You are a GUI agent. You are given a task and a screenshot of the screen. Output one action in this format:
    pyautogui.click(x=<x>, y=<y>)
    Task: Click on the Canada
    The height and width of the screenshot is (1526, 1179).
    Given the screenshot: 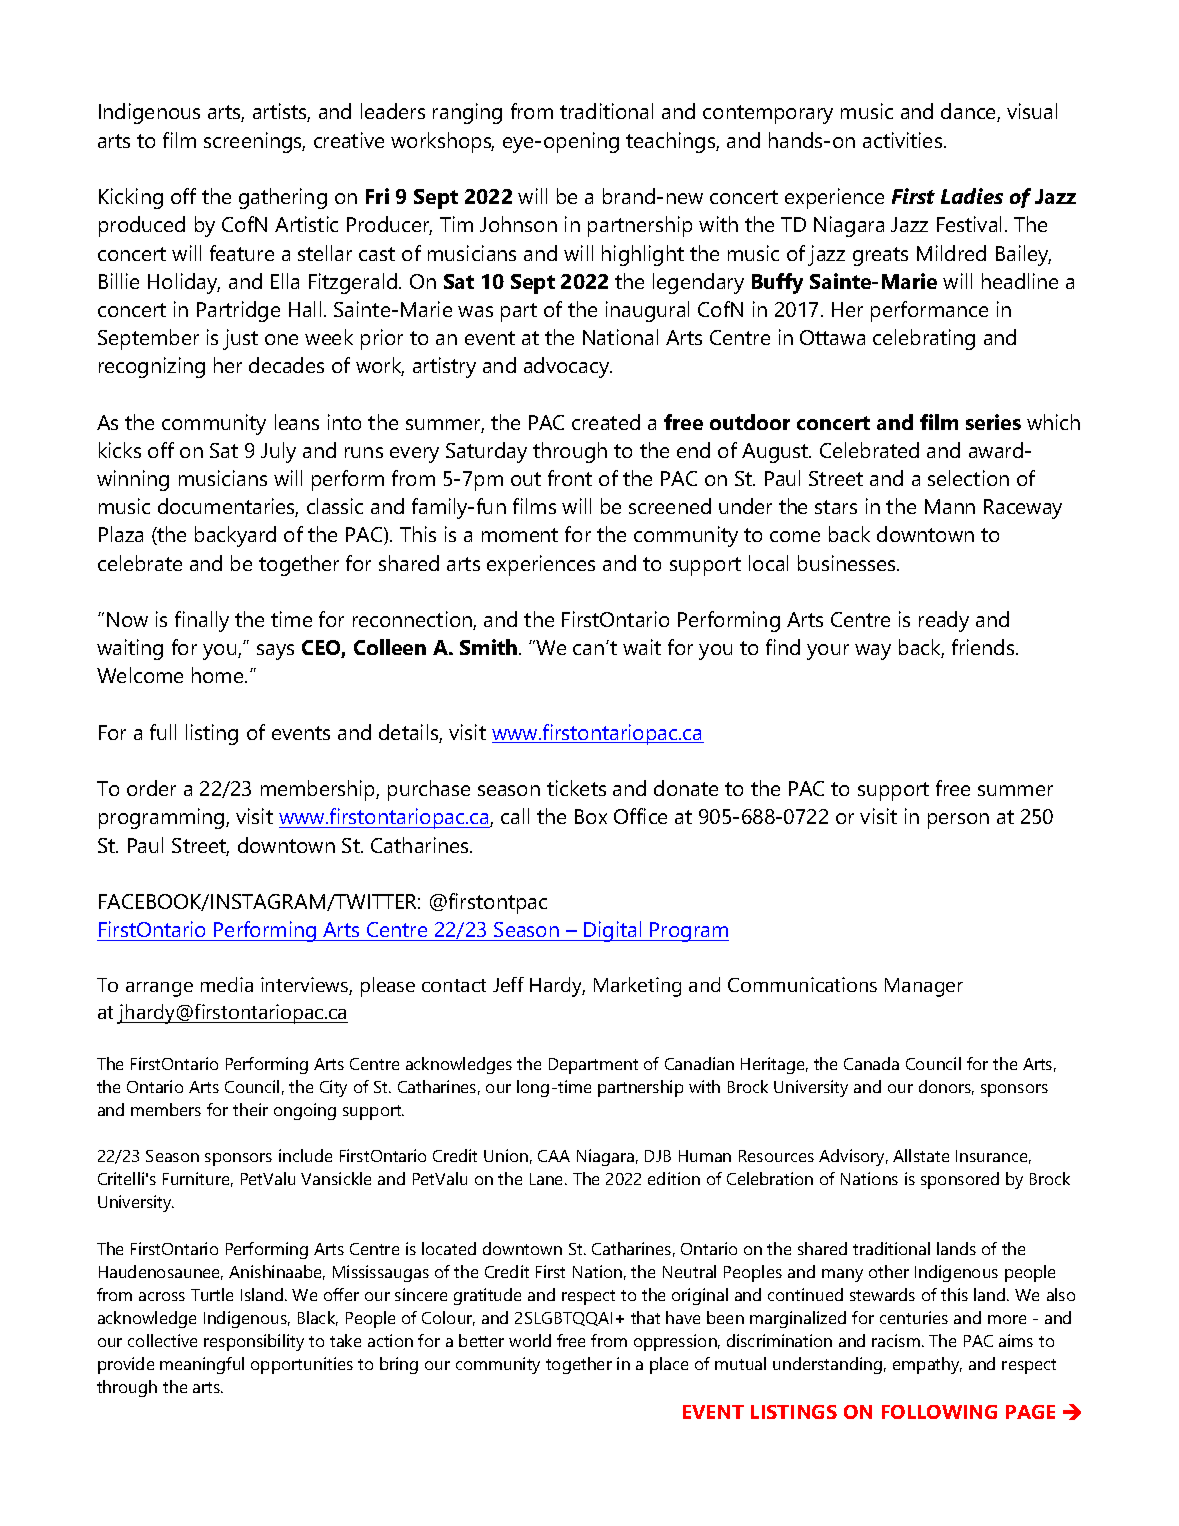 What is the action you would take?
    pyautogui.click(x=871, y=1063)
